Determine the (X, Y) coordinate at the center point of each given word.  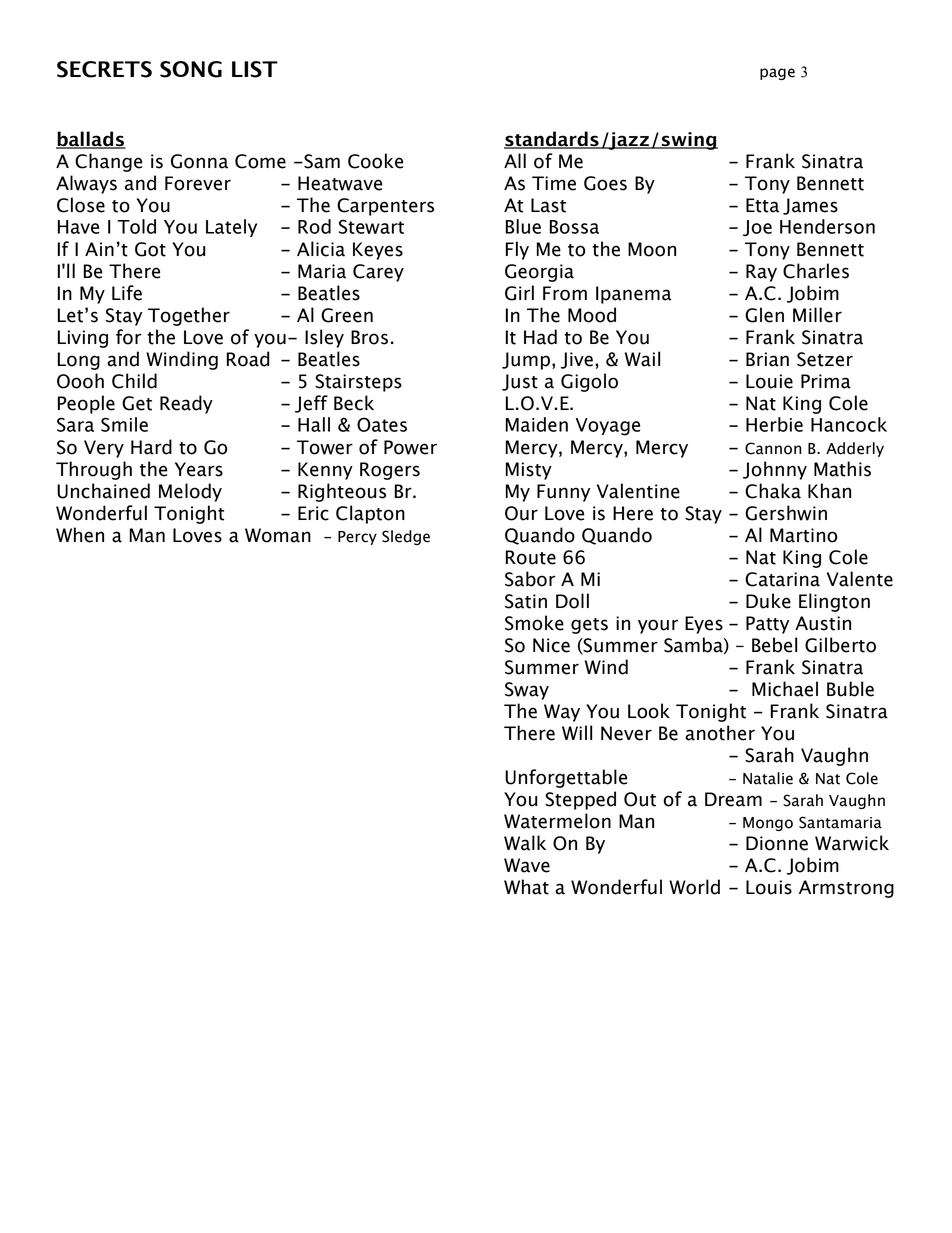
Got (150, 249)
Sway (527, 691)
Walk (525, 843)
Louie (769, 381)
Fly (517, 250)
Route (531, 557)
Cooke (375, 161)
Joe (757, 228)
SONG (191, 69)
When (80, 535)
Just (520, 382)
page (777, 74)
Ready (186, 404)
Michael (785, 689)
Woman (278, 535)
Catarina (782, 579)
